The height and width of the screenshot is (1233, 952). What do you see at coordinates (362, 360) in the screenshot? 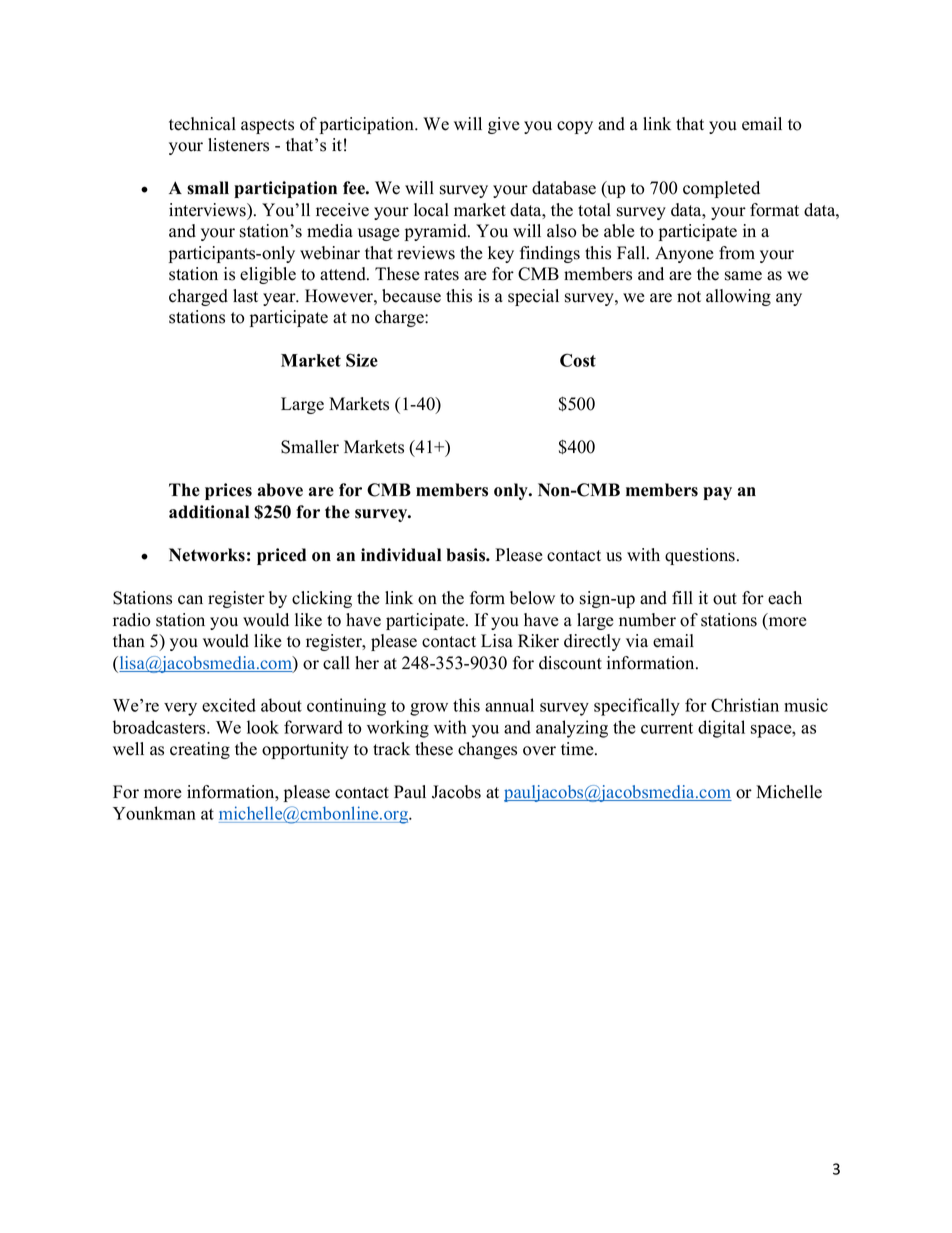
I see `Size` at bounding box center [362, 360].
